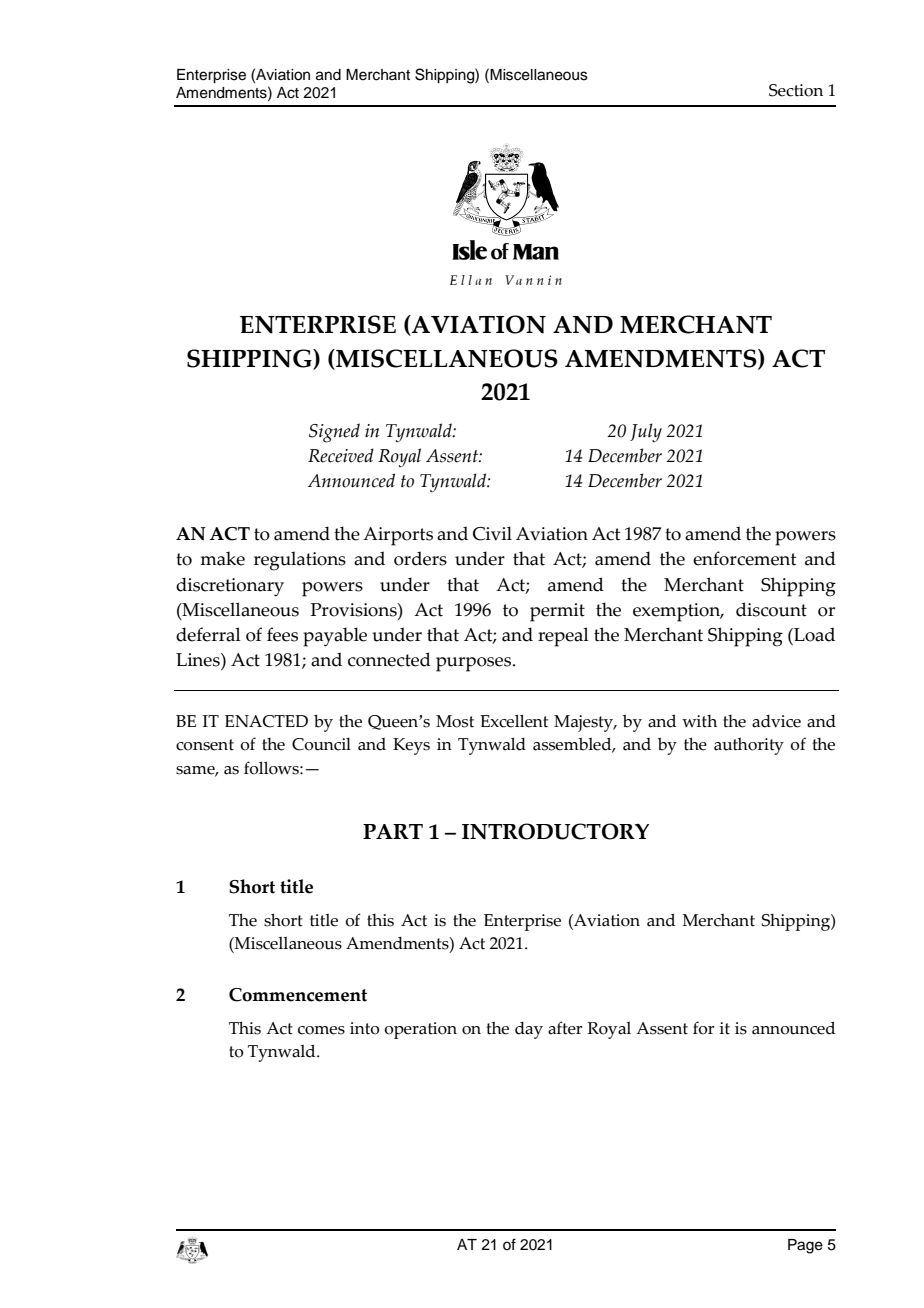  What do you see at coordinates (529, 1030) in the document?
I see `day` at bounding box center [529, 1030].
